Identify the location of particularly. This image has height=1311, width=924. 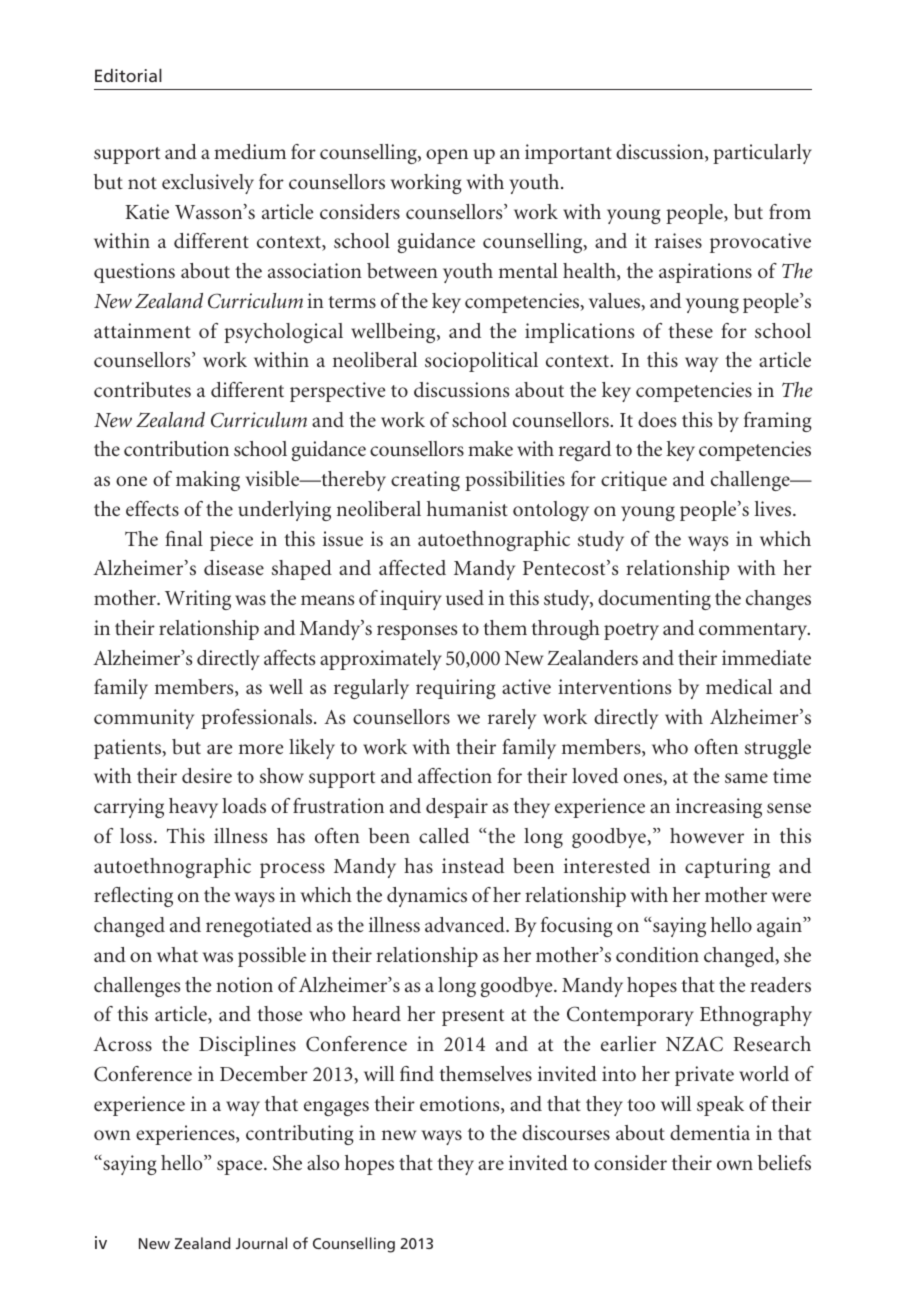
(762, 154).
